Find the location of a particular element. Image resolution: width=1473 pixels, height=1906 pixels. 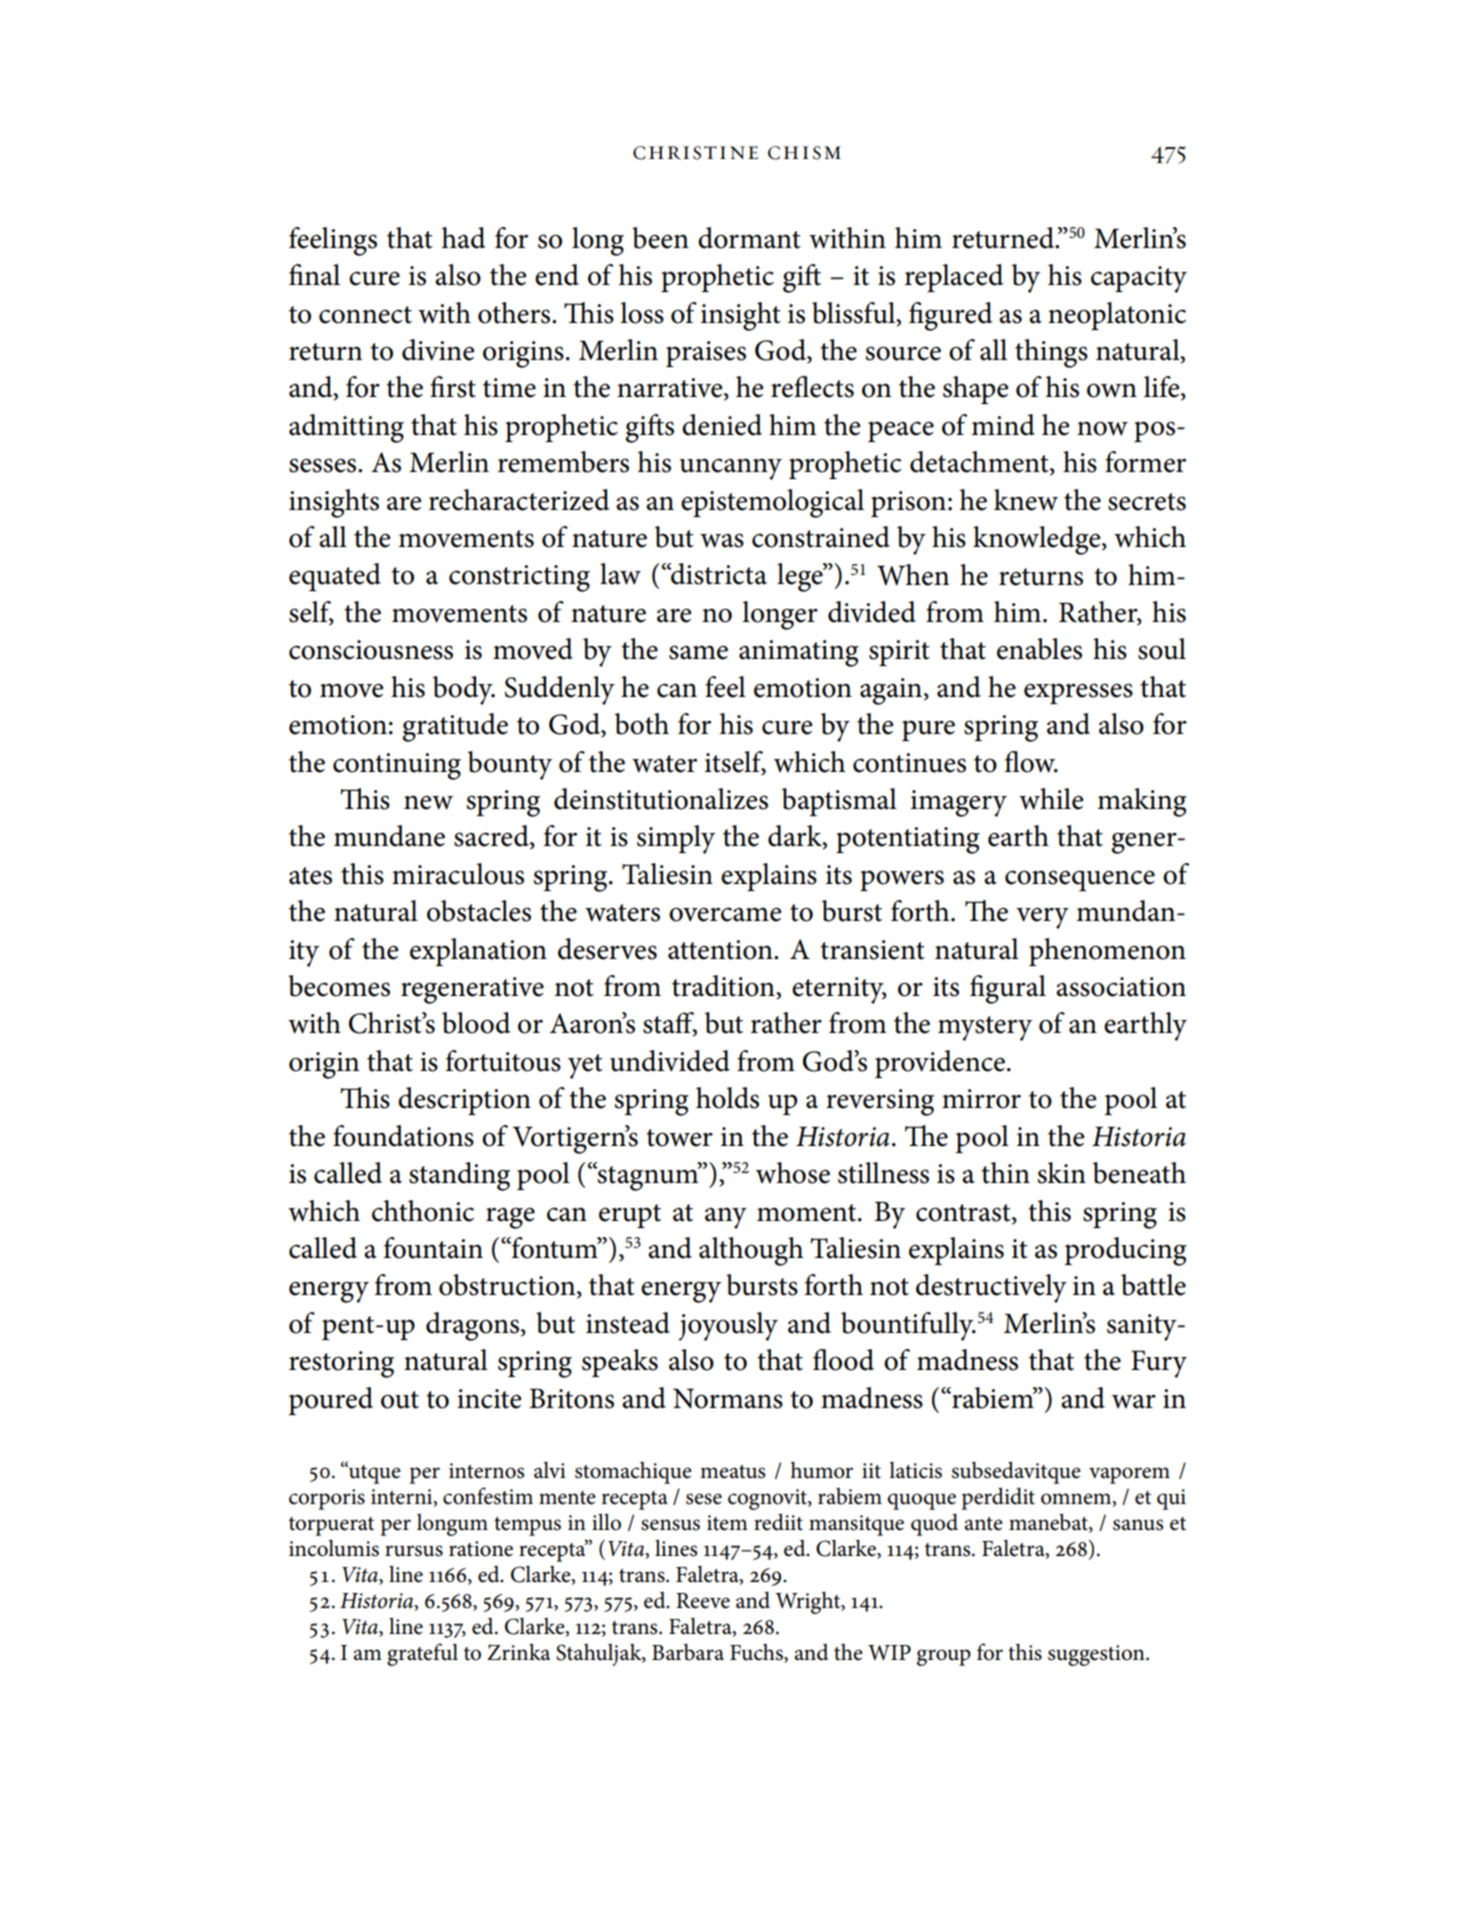

Fuchs is located at coordinates (757, 1652).
